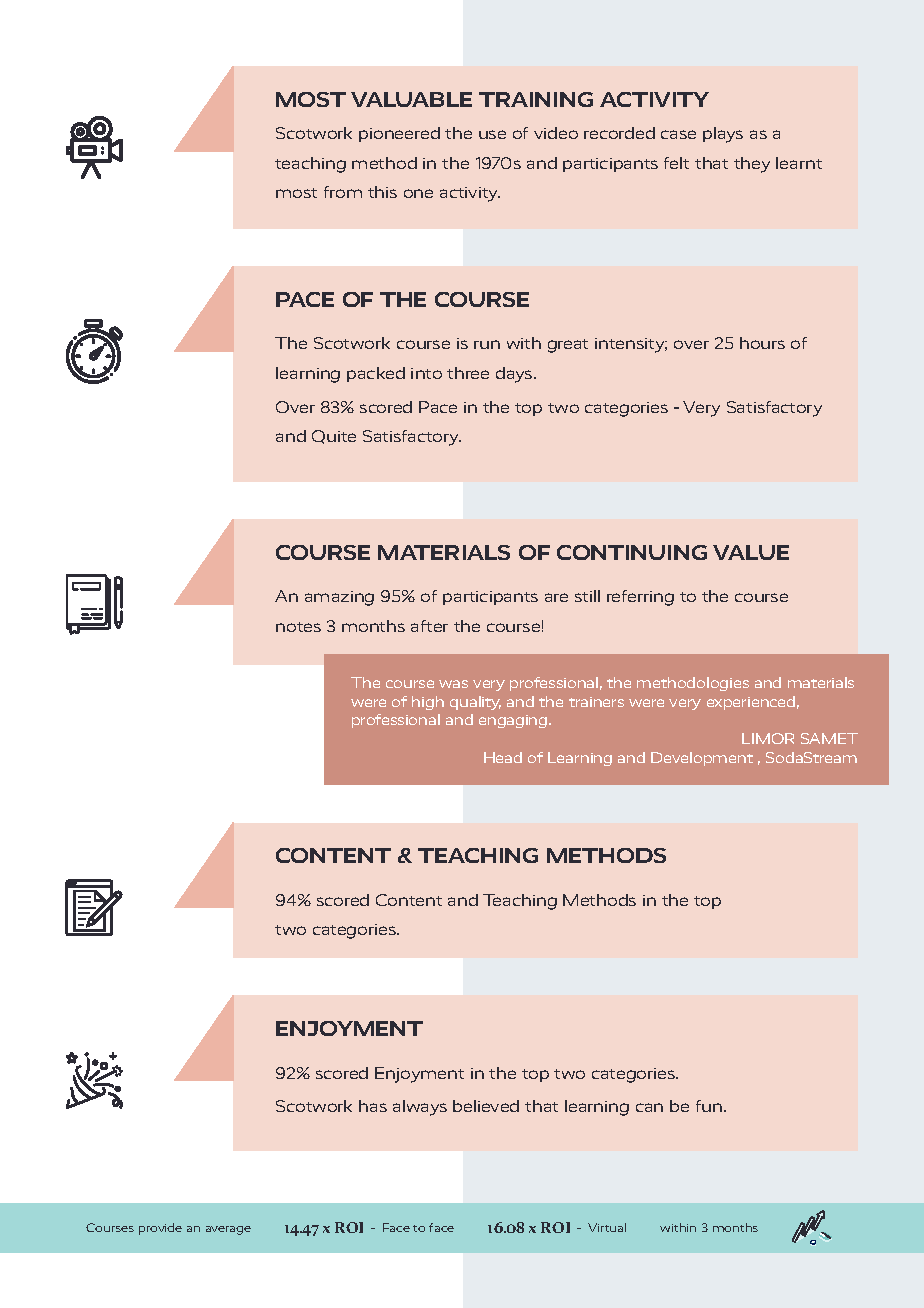 Image resolution: width=924 pixels, height=1308 pixels. Describe the element at coordinates (298, 627) in the screenshot. I see `notes` at that location.
